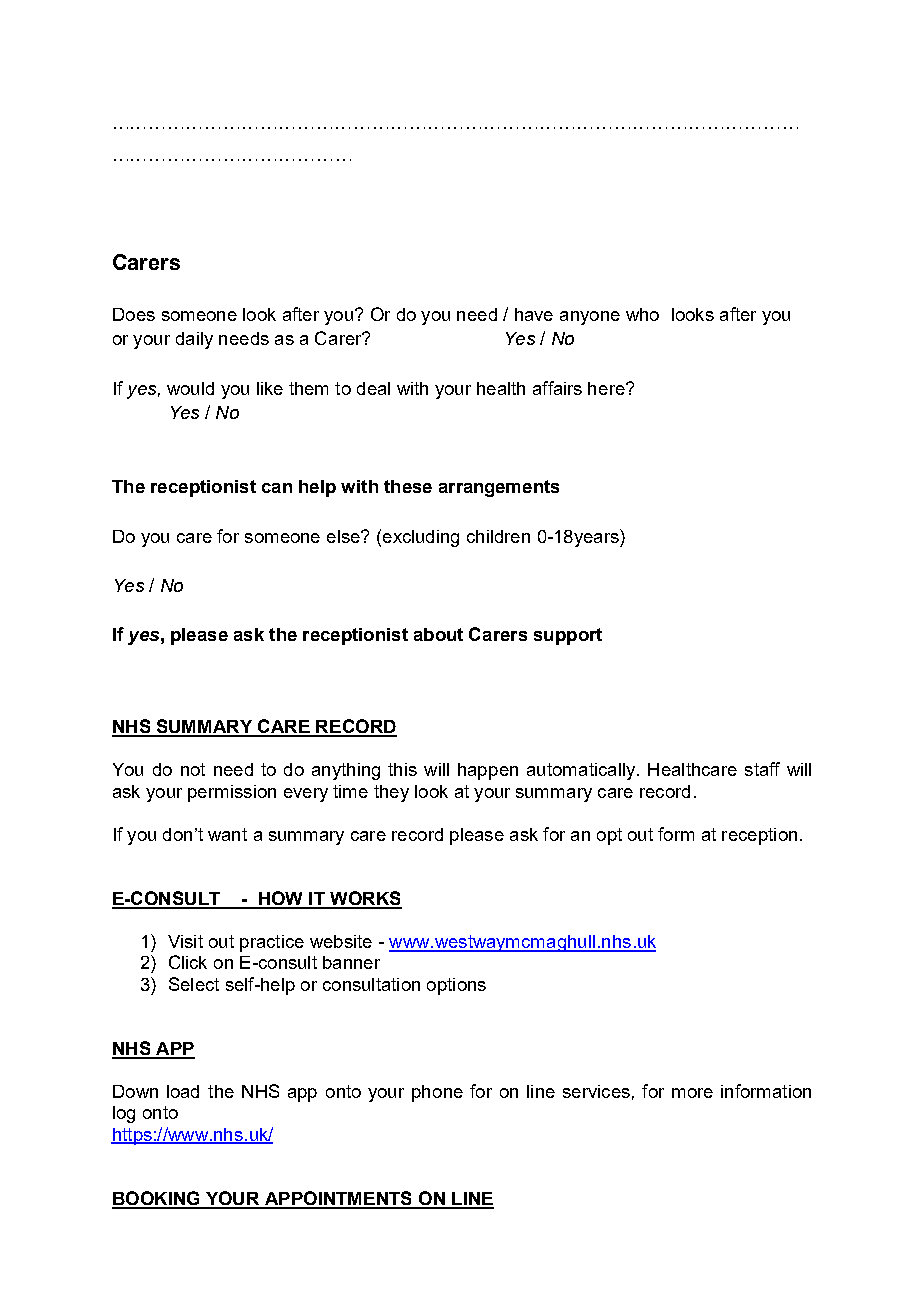  I want to click on else, so click(344, 536).
